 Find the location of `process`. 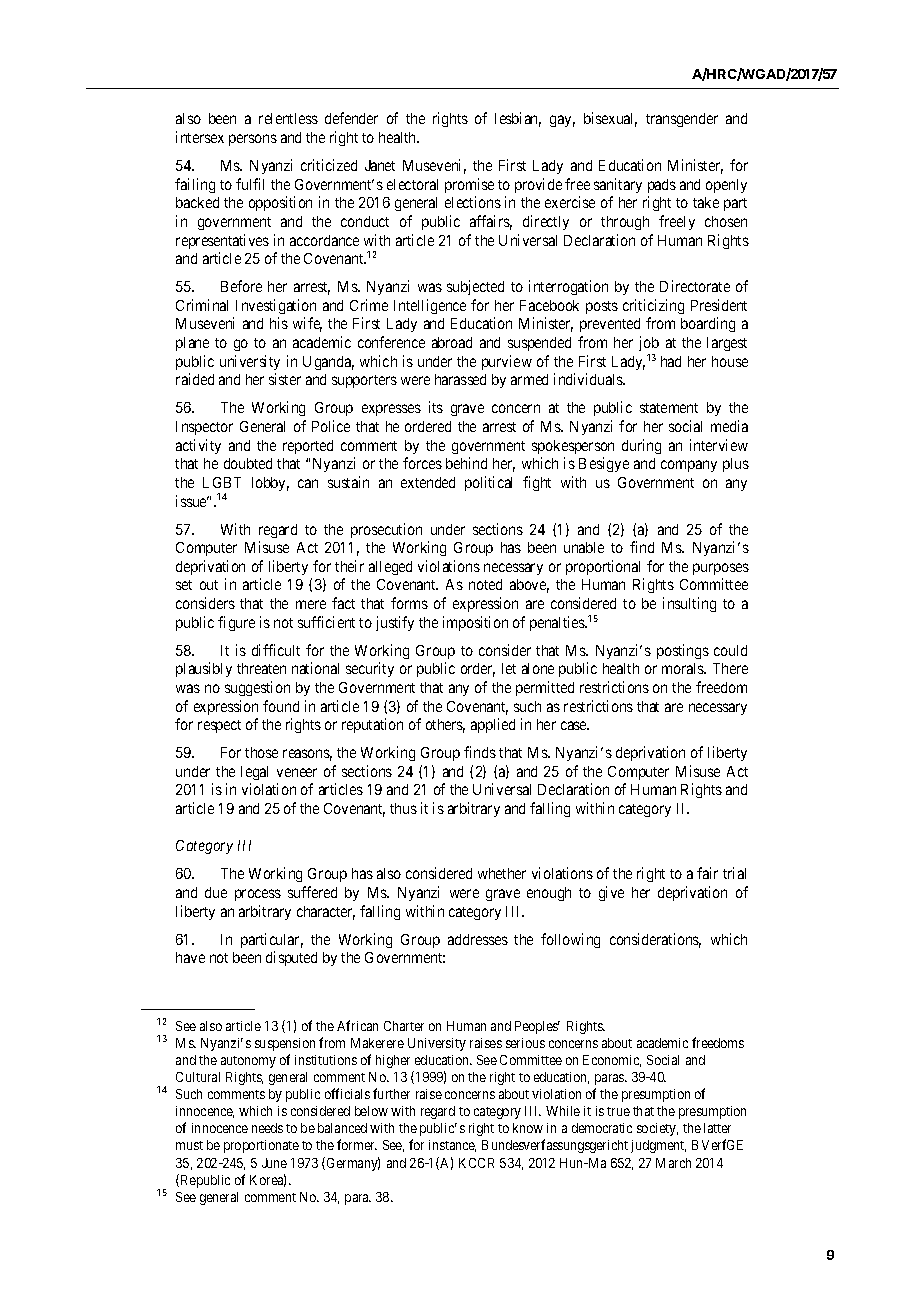

process is located at coordinates (258, 895).
